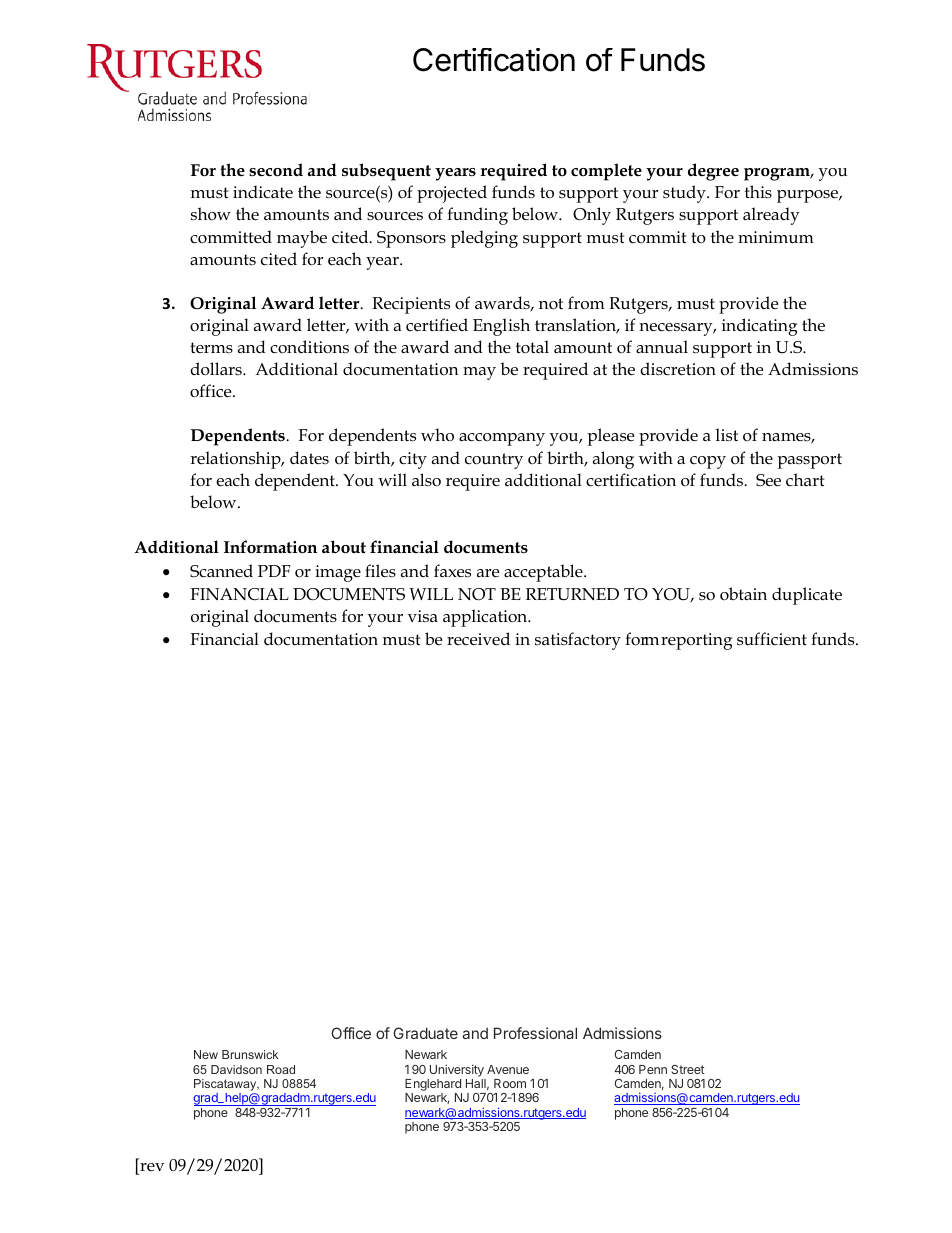 The width and height of the page is (952, 1233). What do you see at coordinates (221, 571) in the page?
I see `Scanned` at bounding box center [221, 571].
